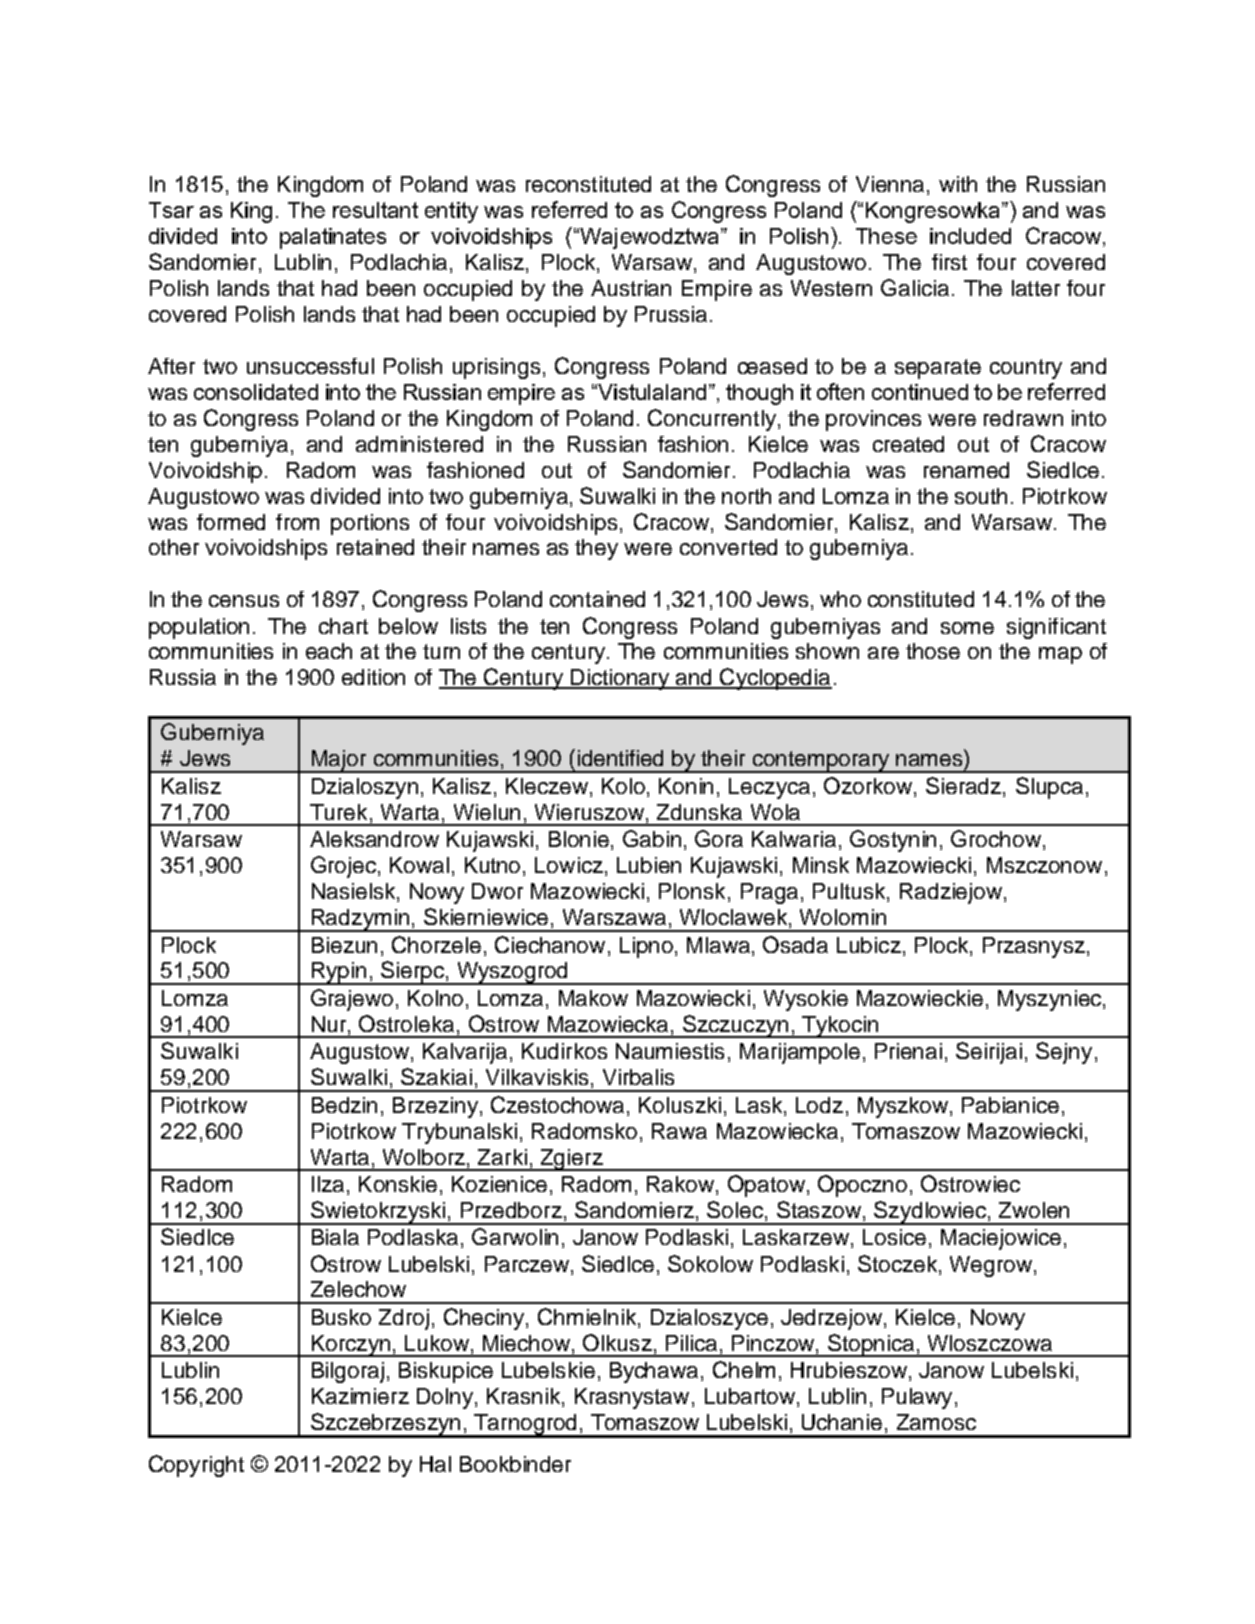 This document has width=1255, height=1624. What do you see at coordinates (1060, 655) in the document?
I see `map` at bounding box center [1060, 655].
